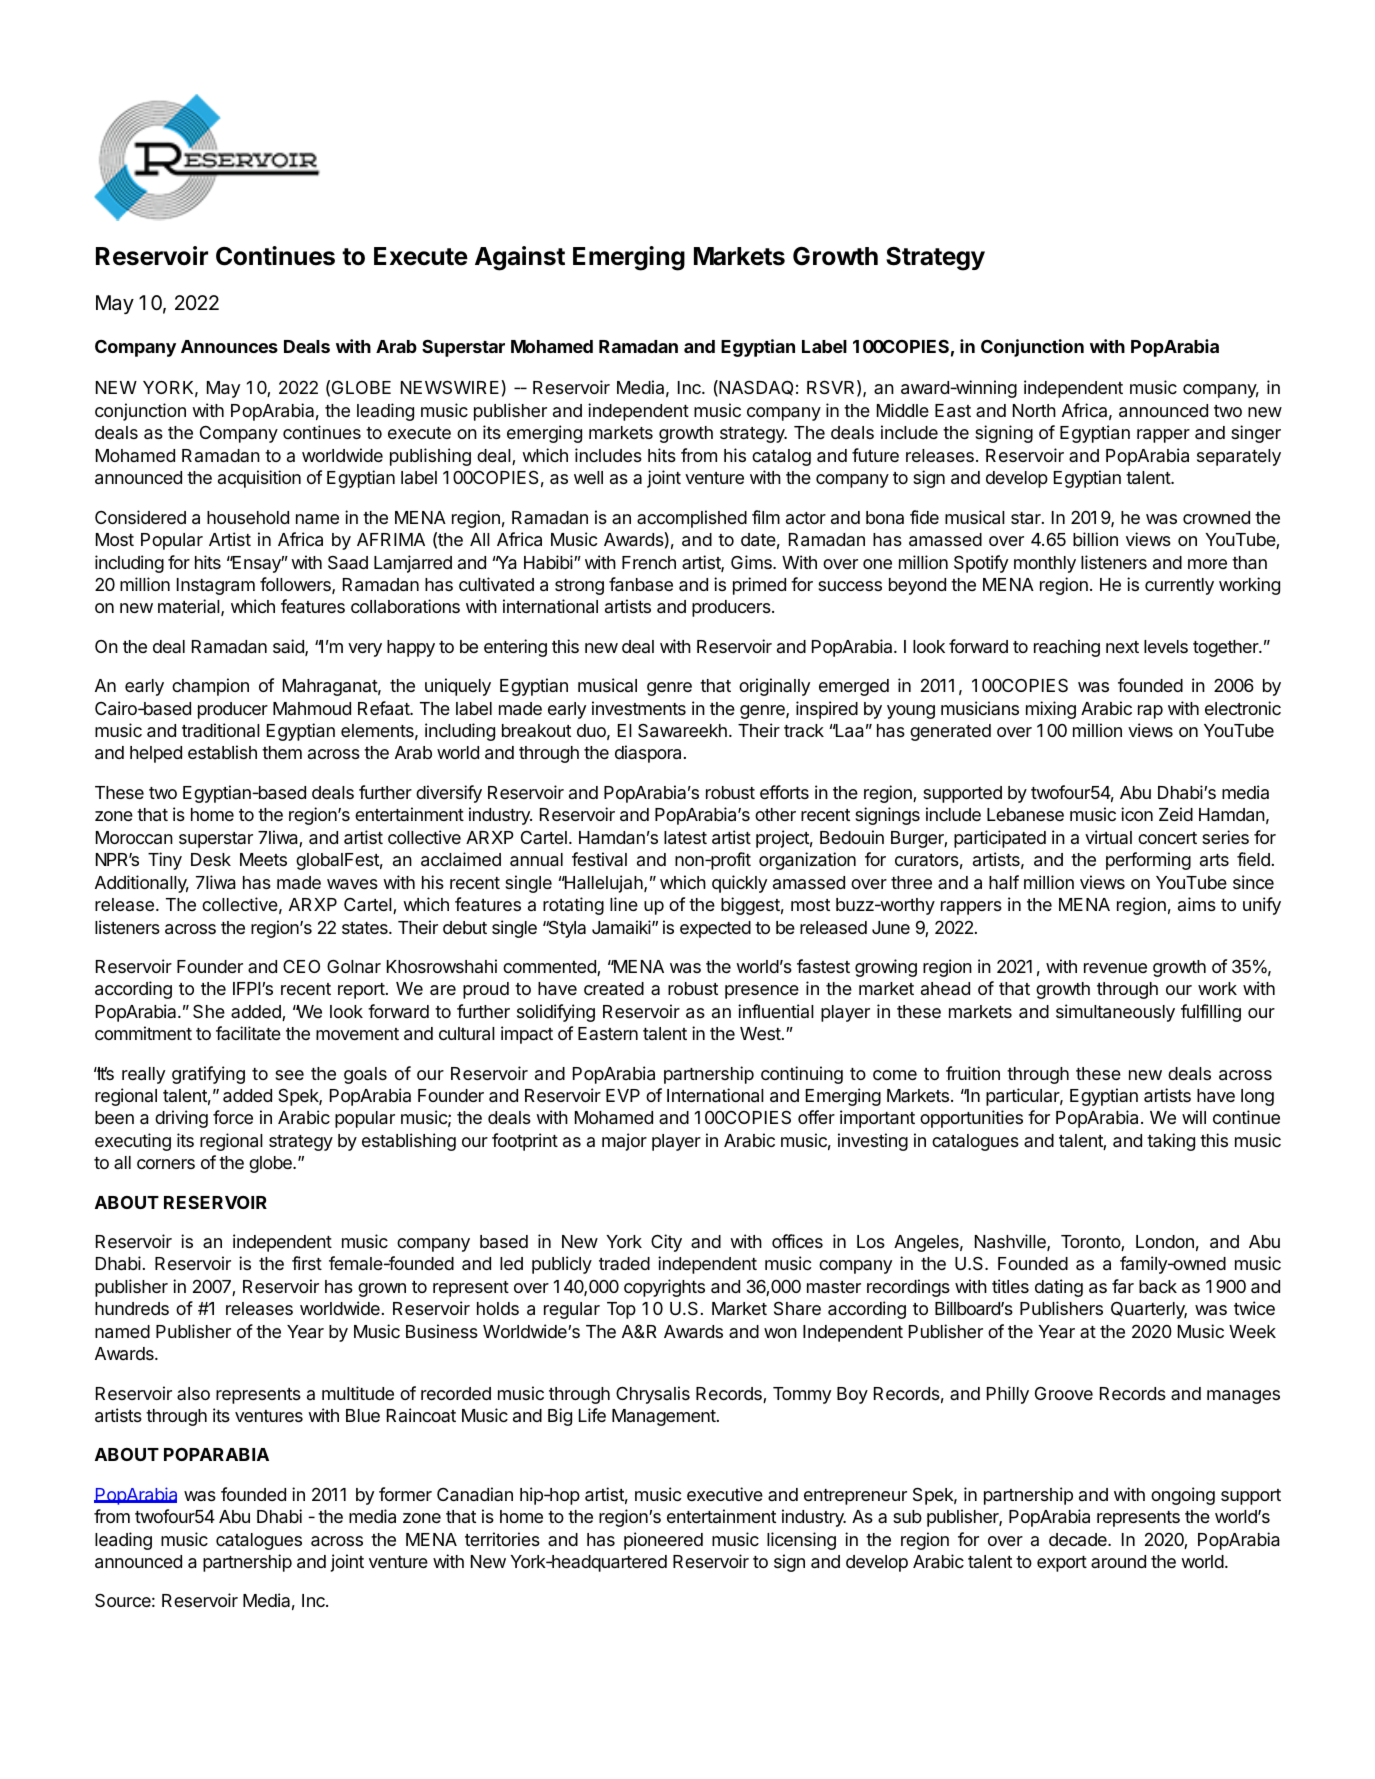  Describe the element at coordinates (233, 1117) in the image. I see `force` at that location.
